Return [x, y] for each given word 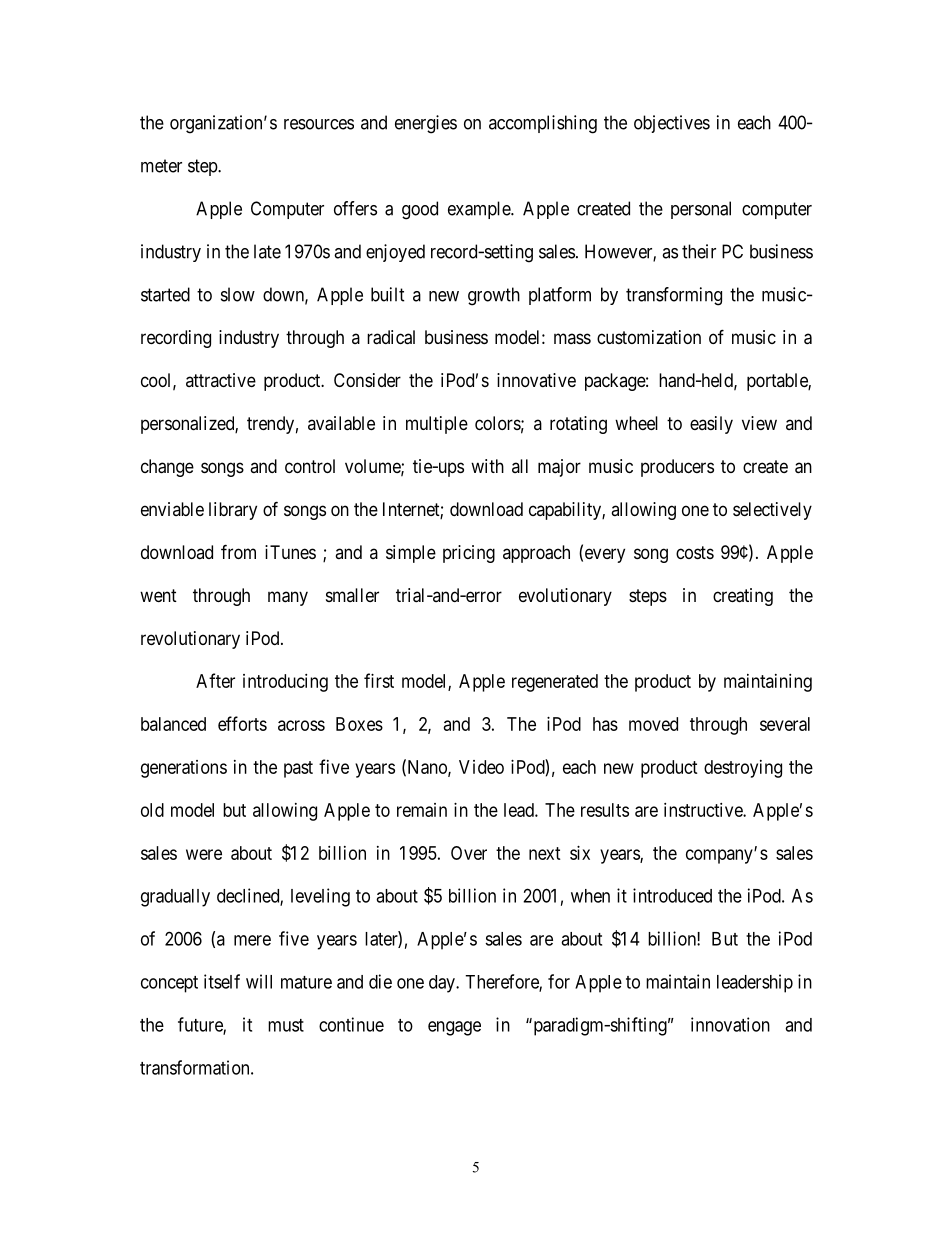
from [238, 551]
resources [319, 124]
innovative [536, 380]
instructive [704, 810]
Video [481, 767]
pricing [469, 554]
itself [222, 981]
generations [184, 769]
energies [426, 124]
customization [649, 337]
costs [695, 552]
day [443, 984]
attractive [221, 380]
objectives [672, 124]
